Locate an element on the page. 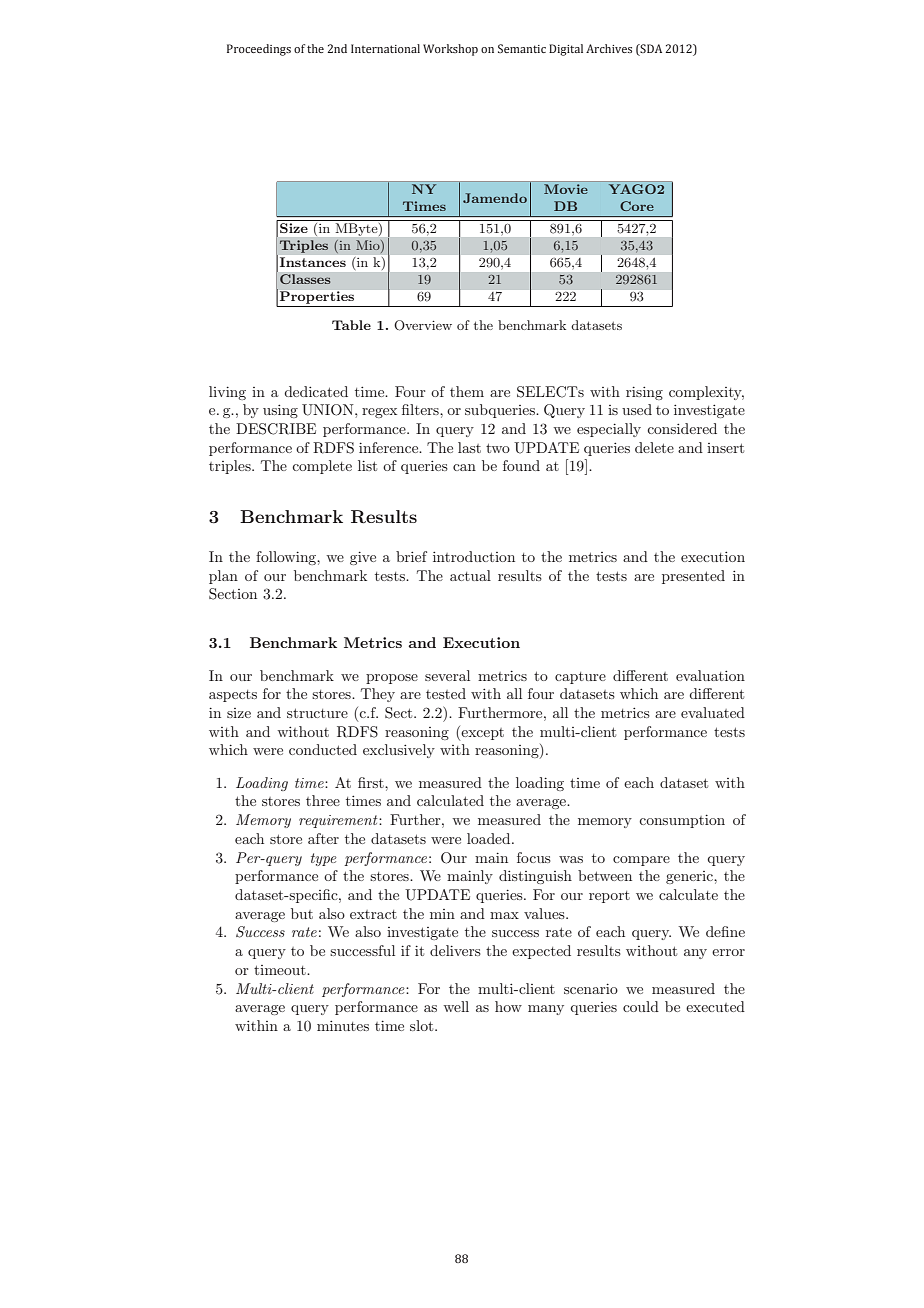  Proceedings is located at coordinates (259, 50).
